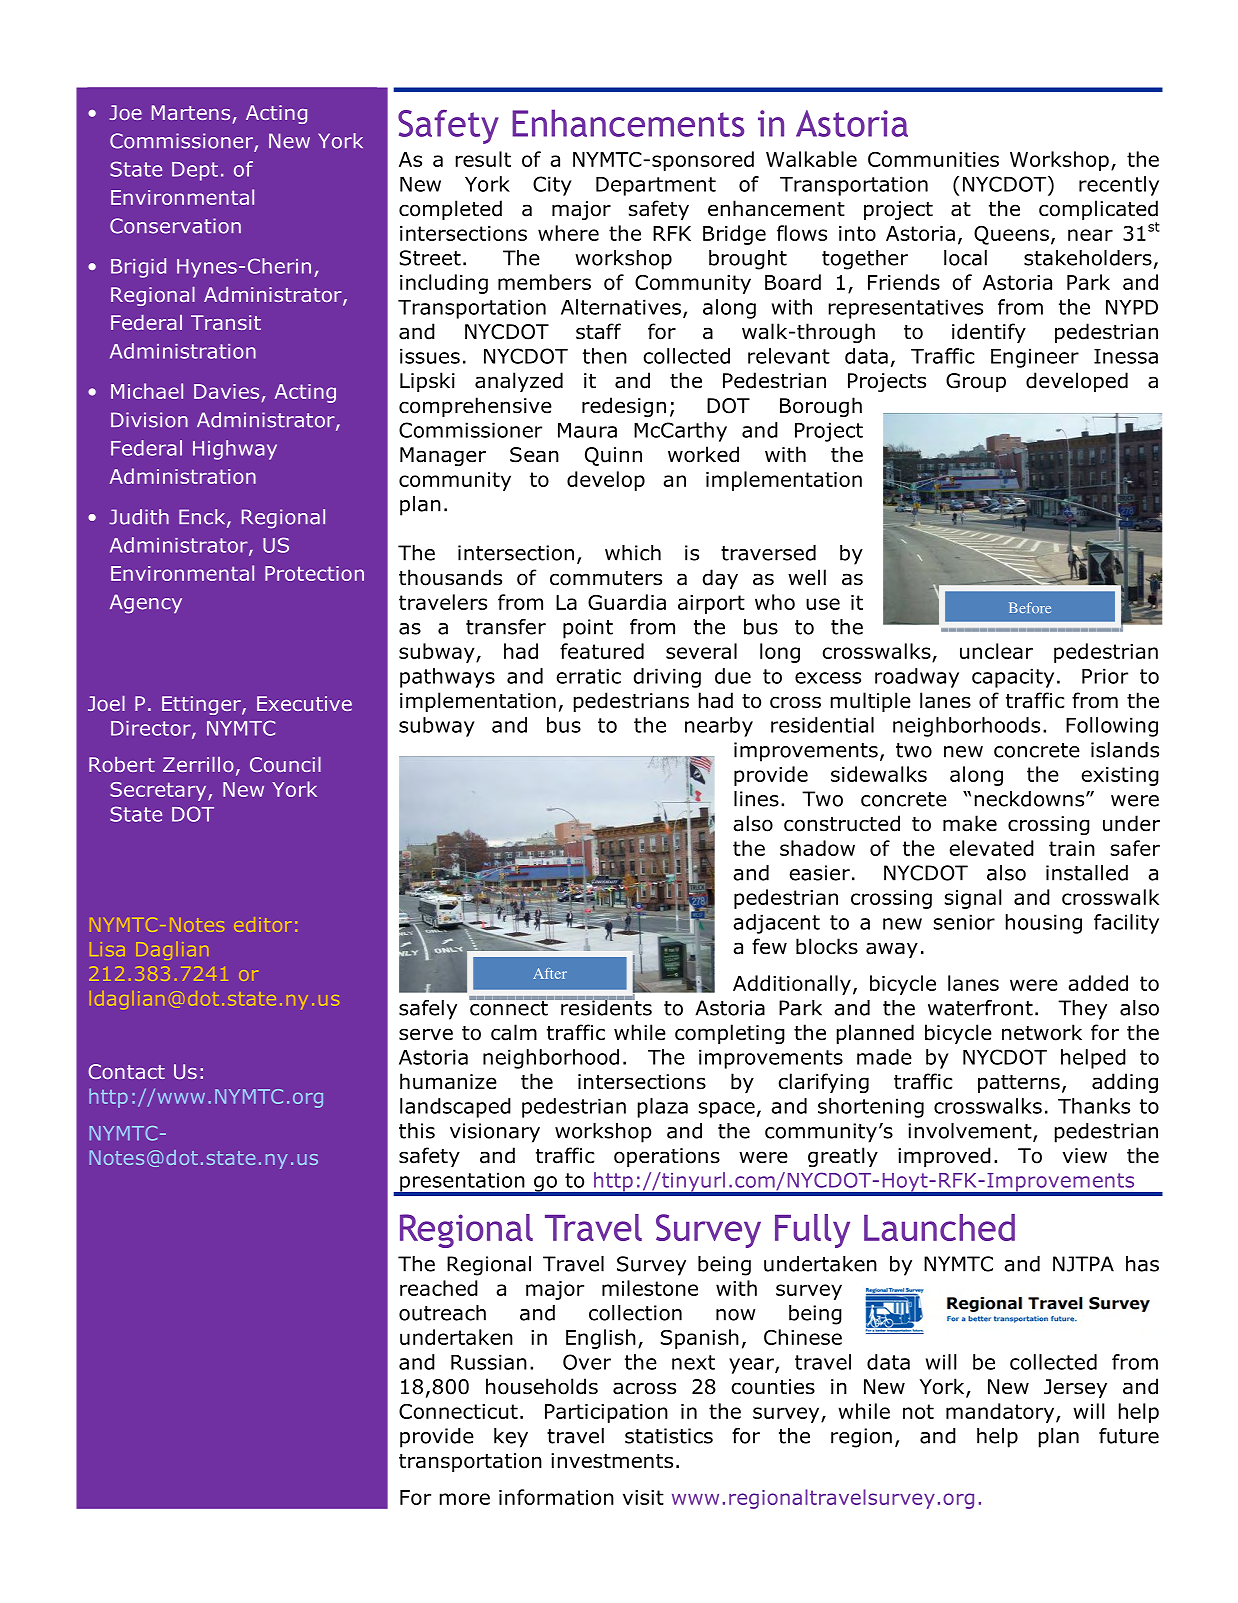 The height and width of the screenshot is (1603, 1238). I want to click on more, so click(465, 1499).
